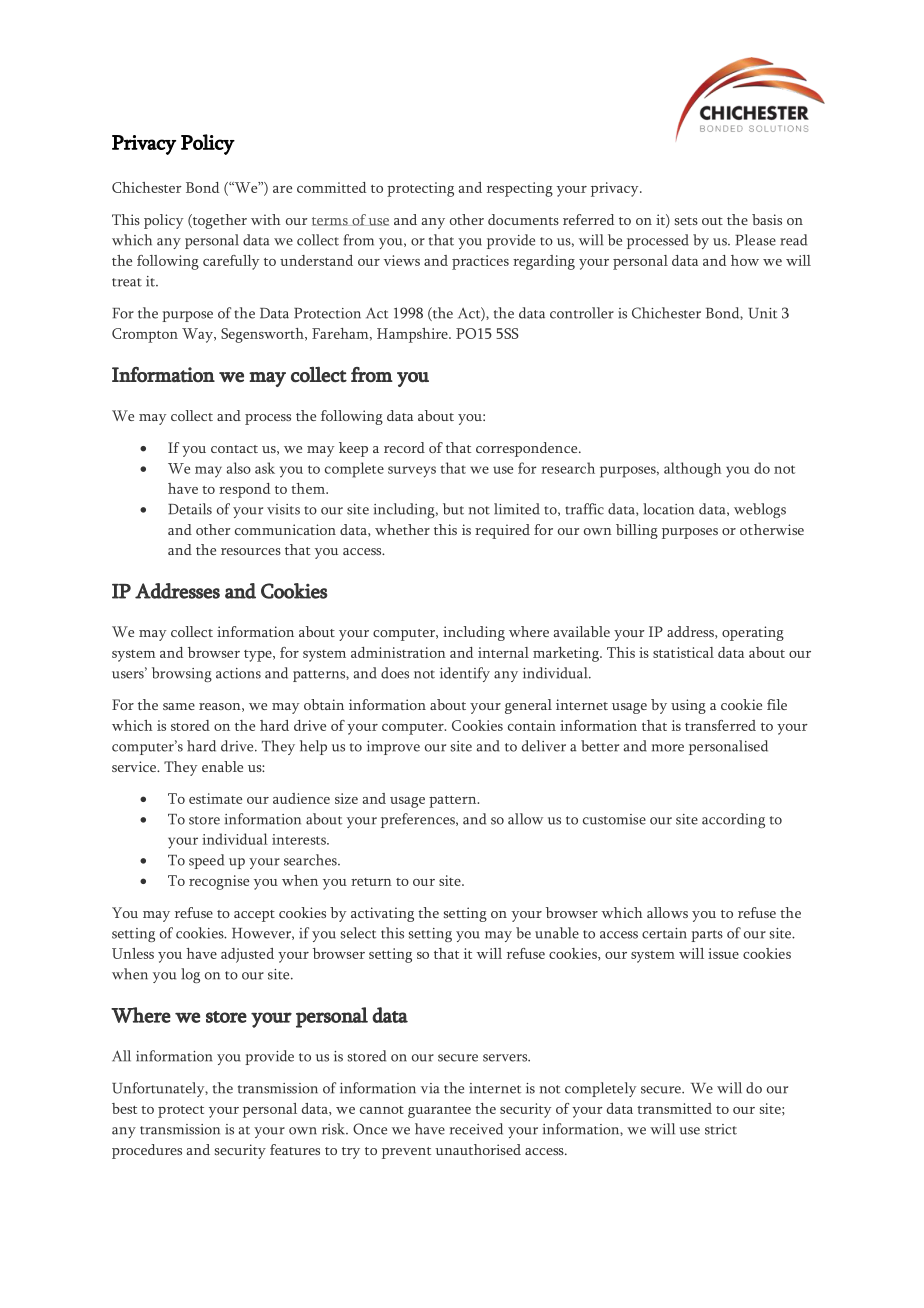  What do you see at coordinates (419, 820) in the image?
I see `preferences` at bounding box center [419, 820].
